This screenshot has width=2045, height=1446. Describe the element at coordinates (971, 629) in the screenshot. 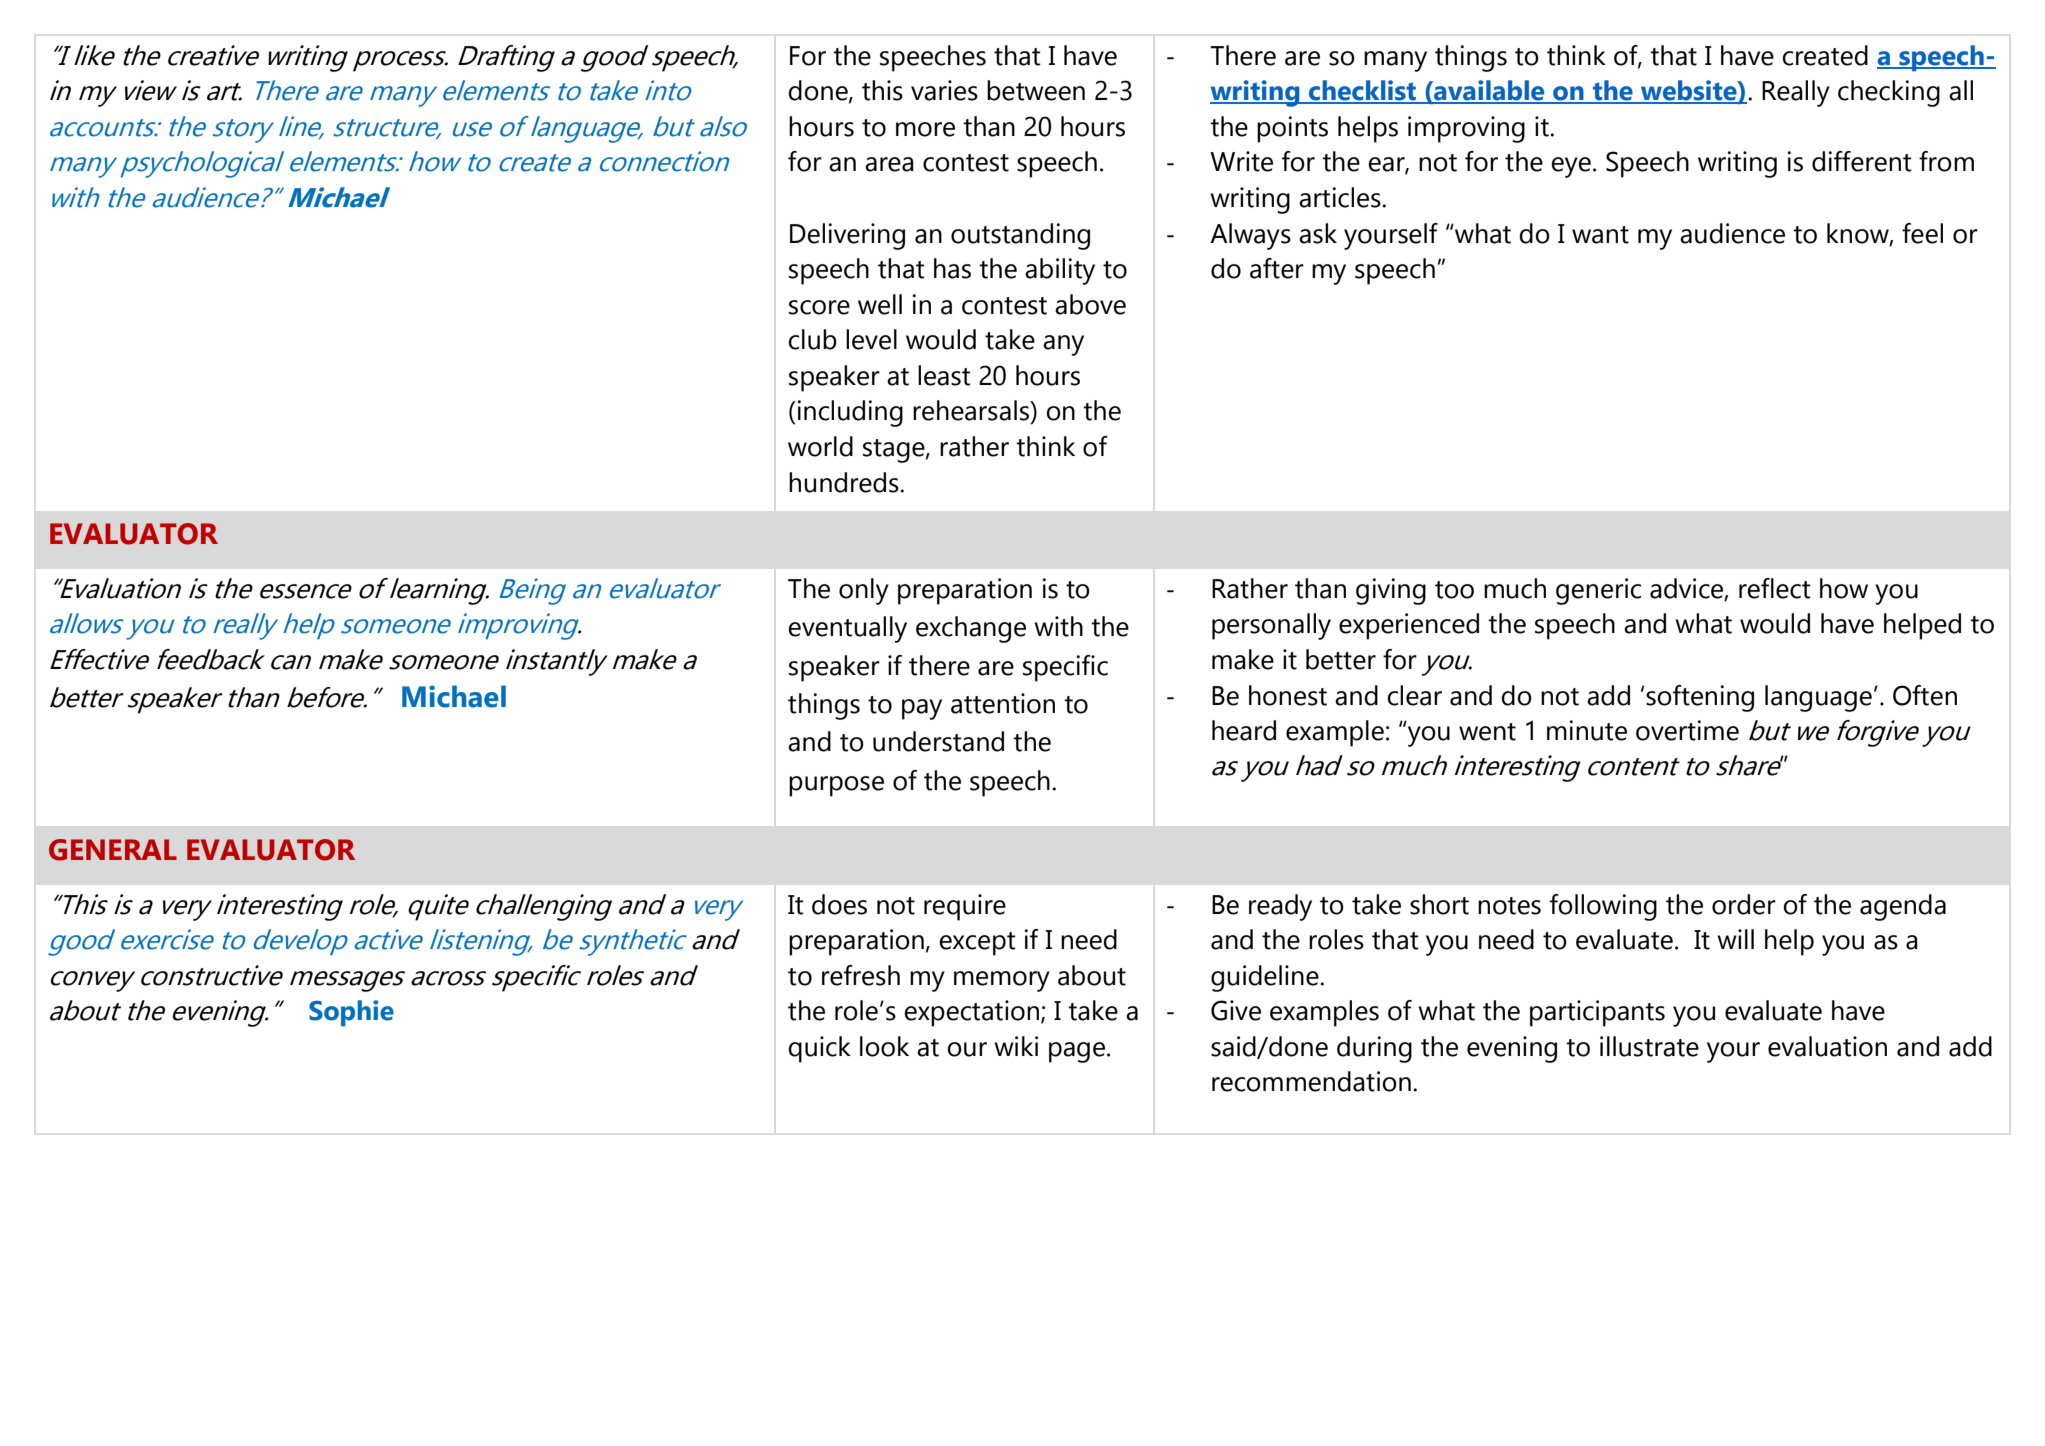

I see `exchange` at that location.
